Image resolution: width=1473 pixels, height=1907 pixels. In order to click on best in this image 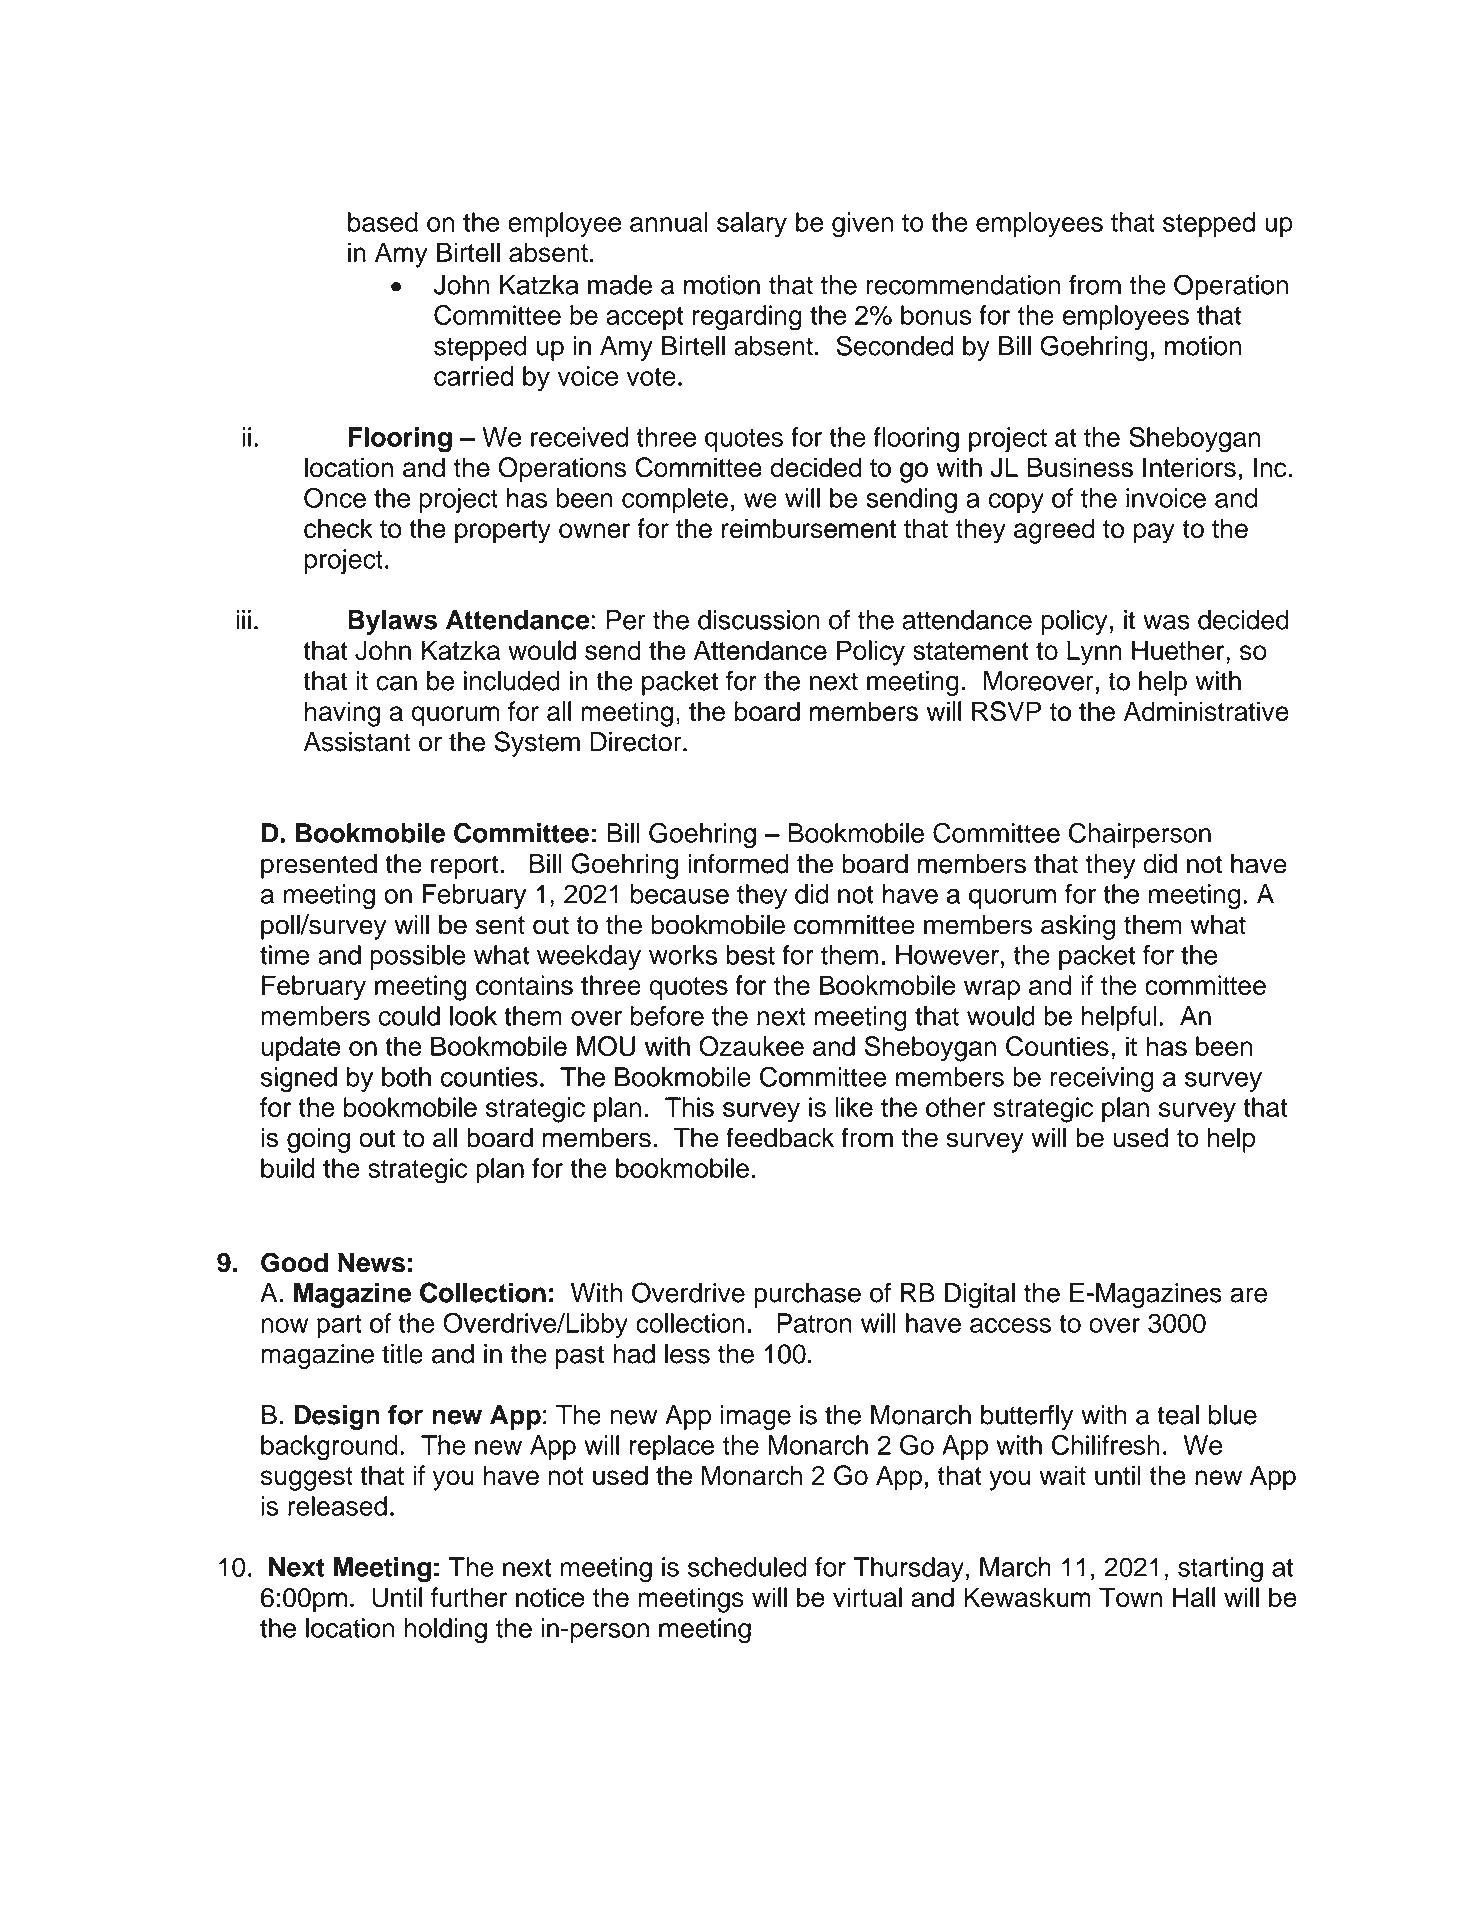, I will do `click(750, 955)`.
